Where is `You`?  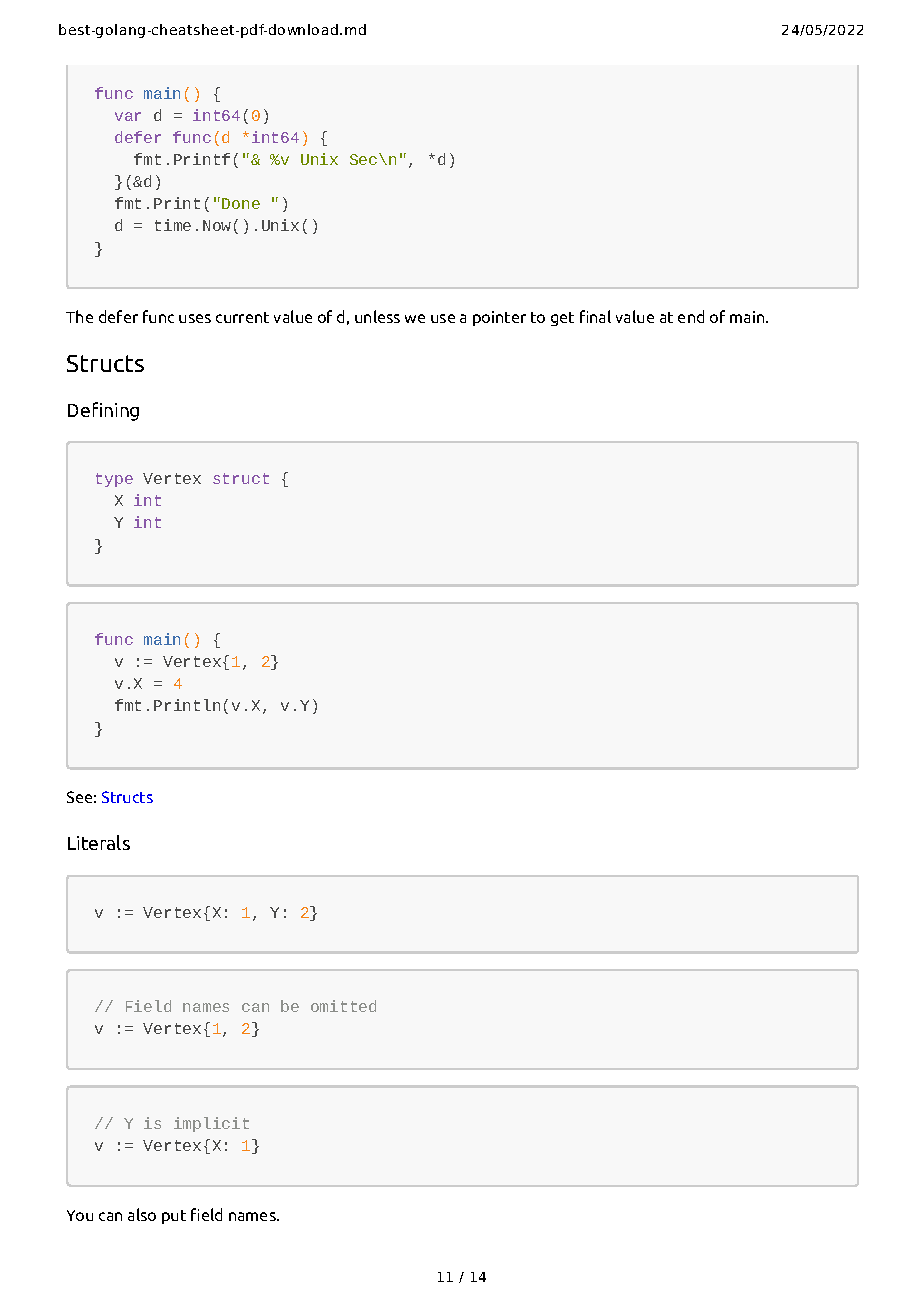
You is located at coordinates (80, 1215).
